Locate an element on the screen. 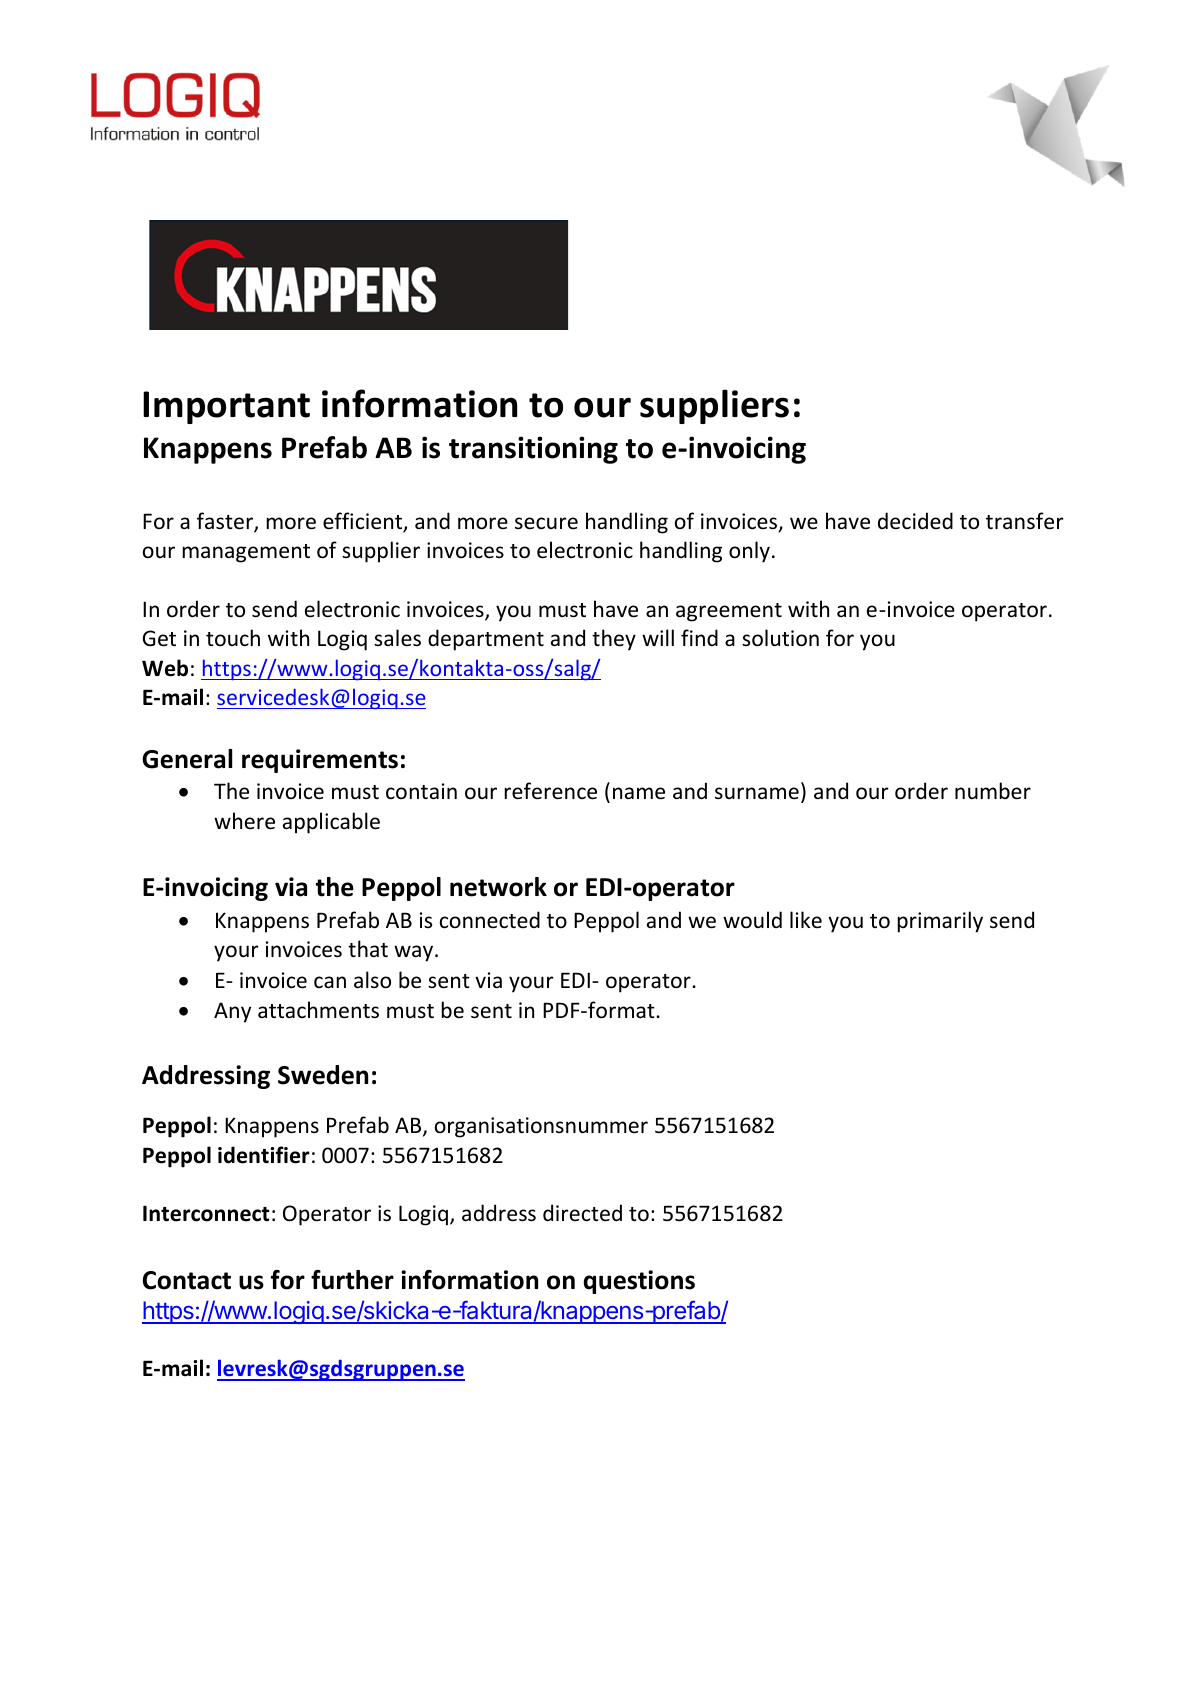 This screenshot has height=1688, width=1194. solution is located at coordinates (780, 638).
